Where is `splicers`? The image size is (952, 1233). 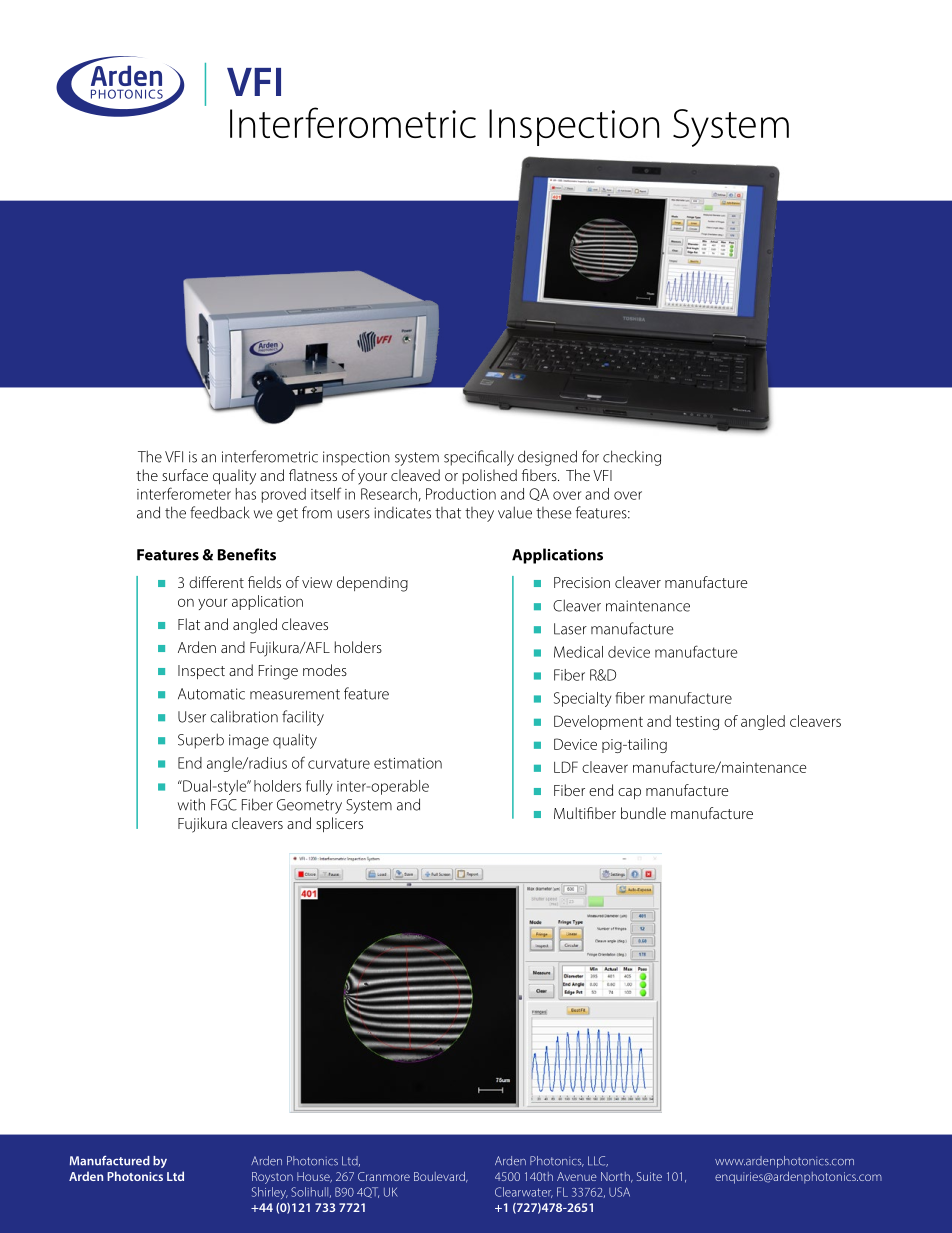
splicers is located at coordinates (339, 824).
